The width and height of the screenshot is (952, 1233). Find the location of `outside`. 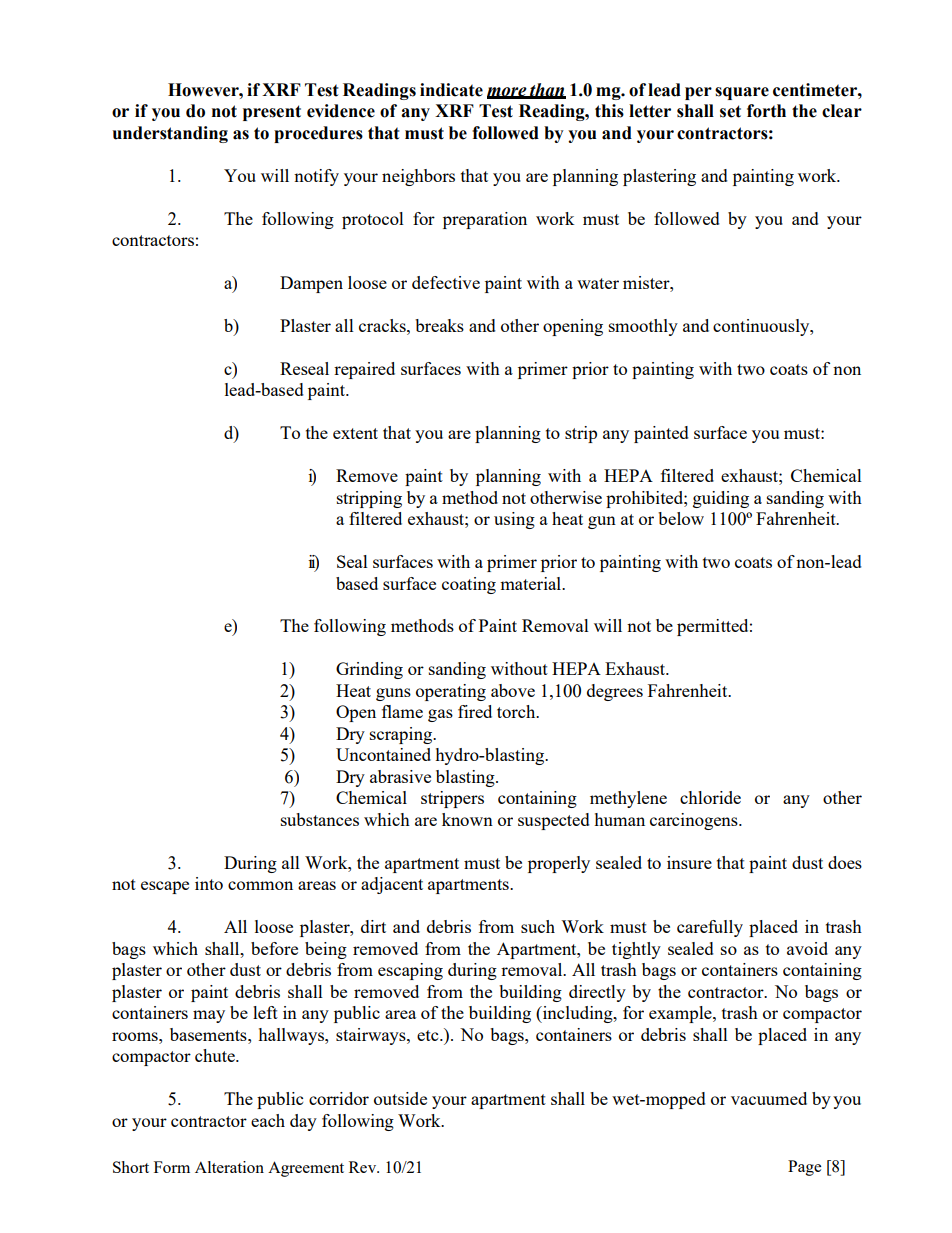

outside is located at coordinates (400, 1098).
